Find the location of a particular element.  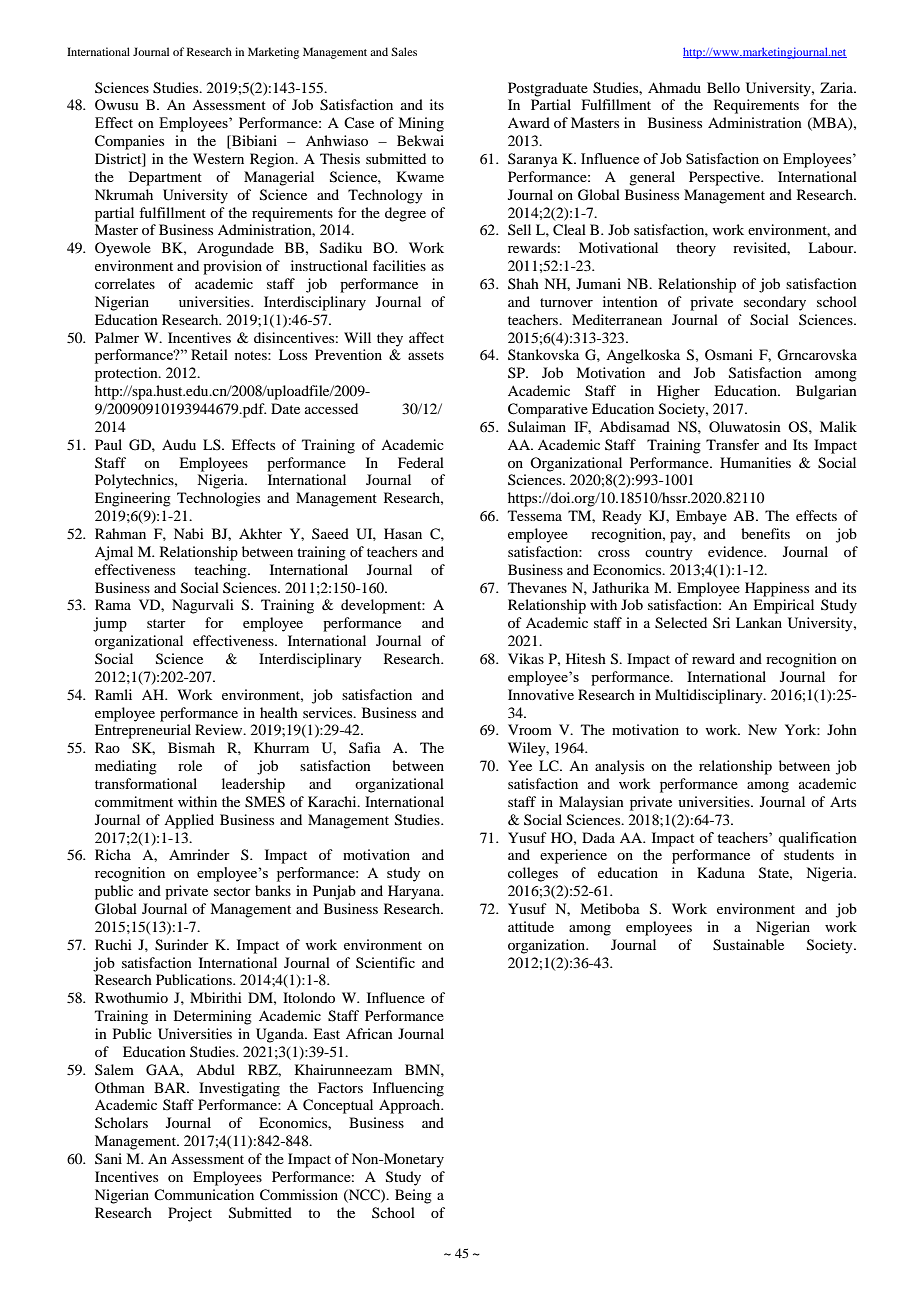

colleges is located at coordinates (533, 874).
